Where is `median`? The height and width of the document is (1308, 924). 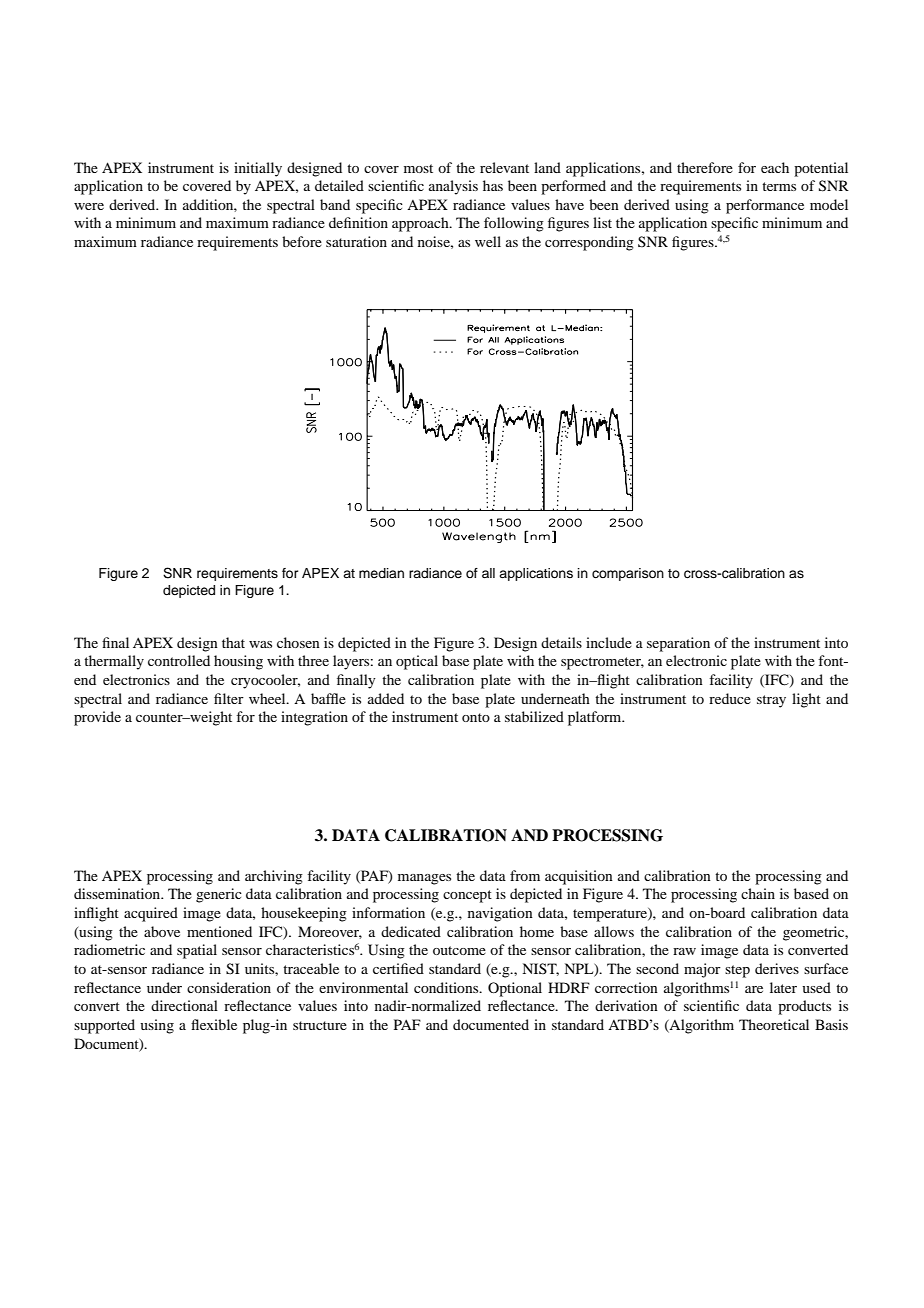 median is located at coordinates (381, 573).
